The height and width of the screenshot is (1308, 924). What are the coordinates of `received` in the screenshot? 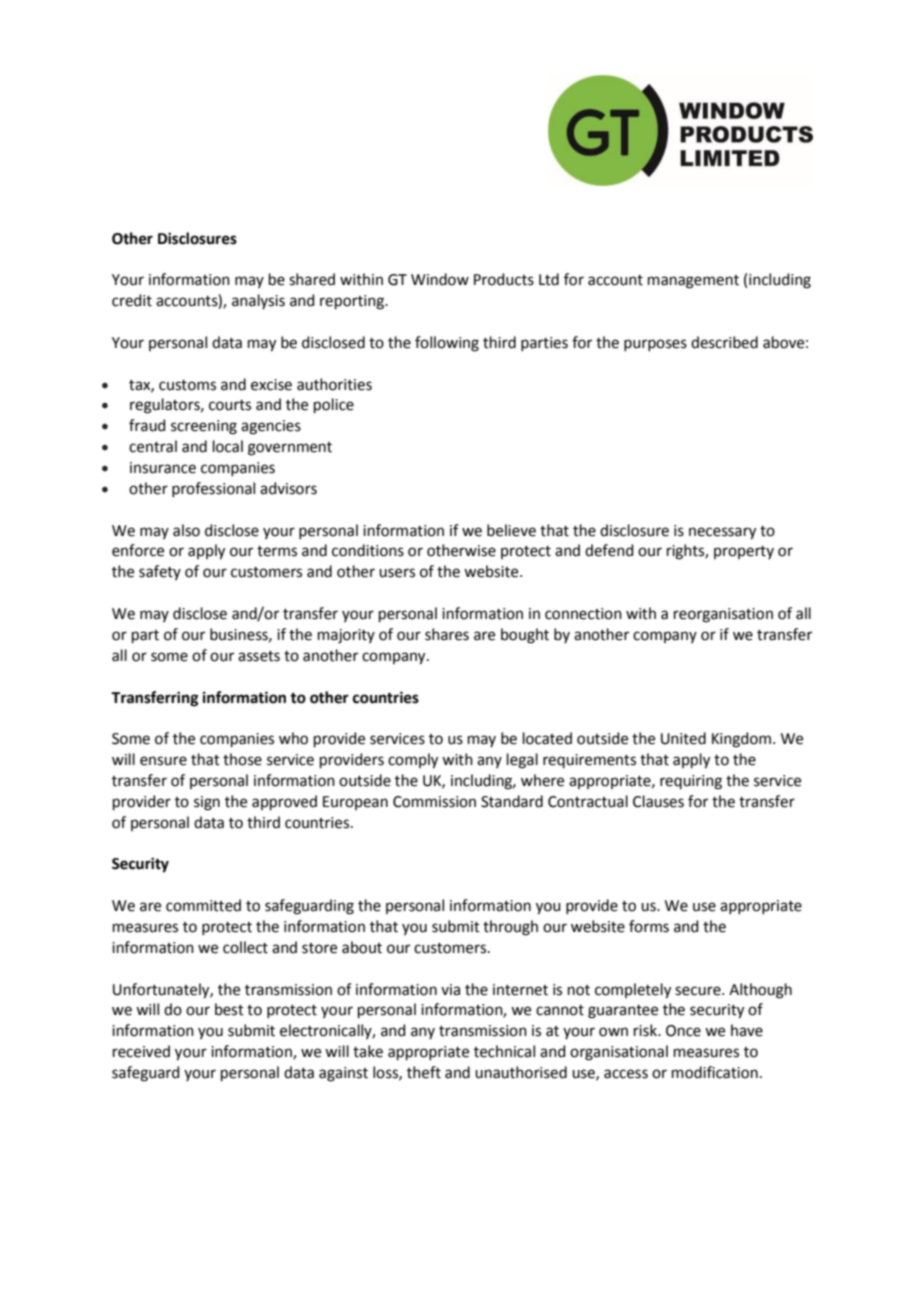 It's located at (141, 1051).
